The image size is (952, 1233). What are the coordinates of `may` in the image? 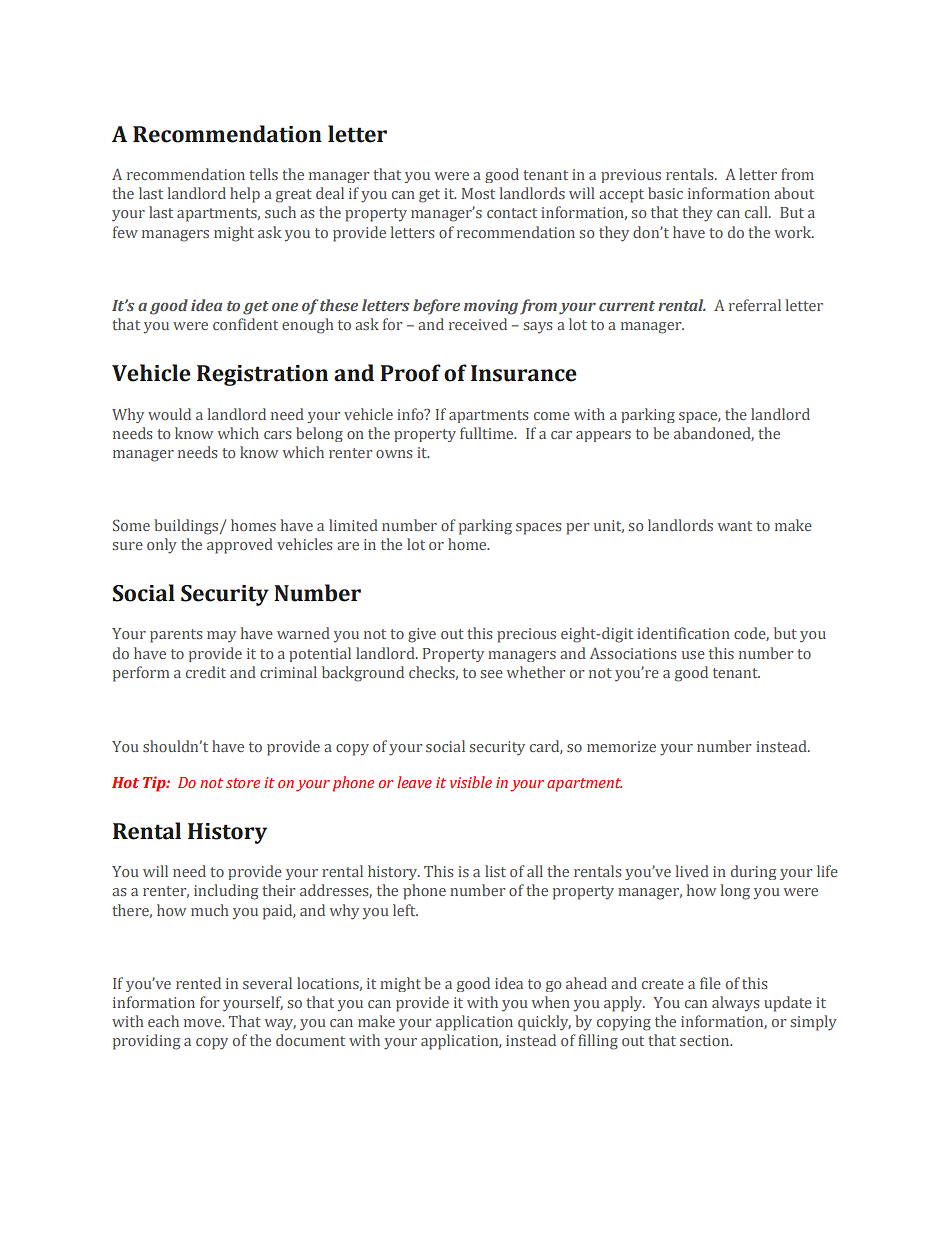 It's located at (221, 637).
